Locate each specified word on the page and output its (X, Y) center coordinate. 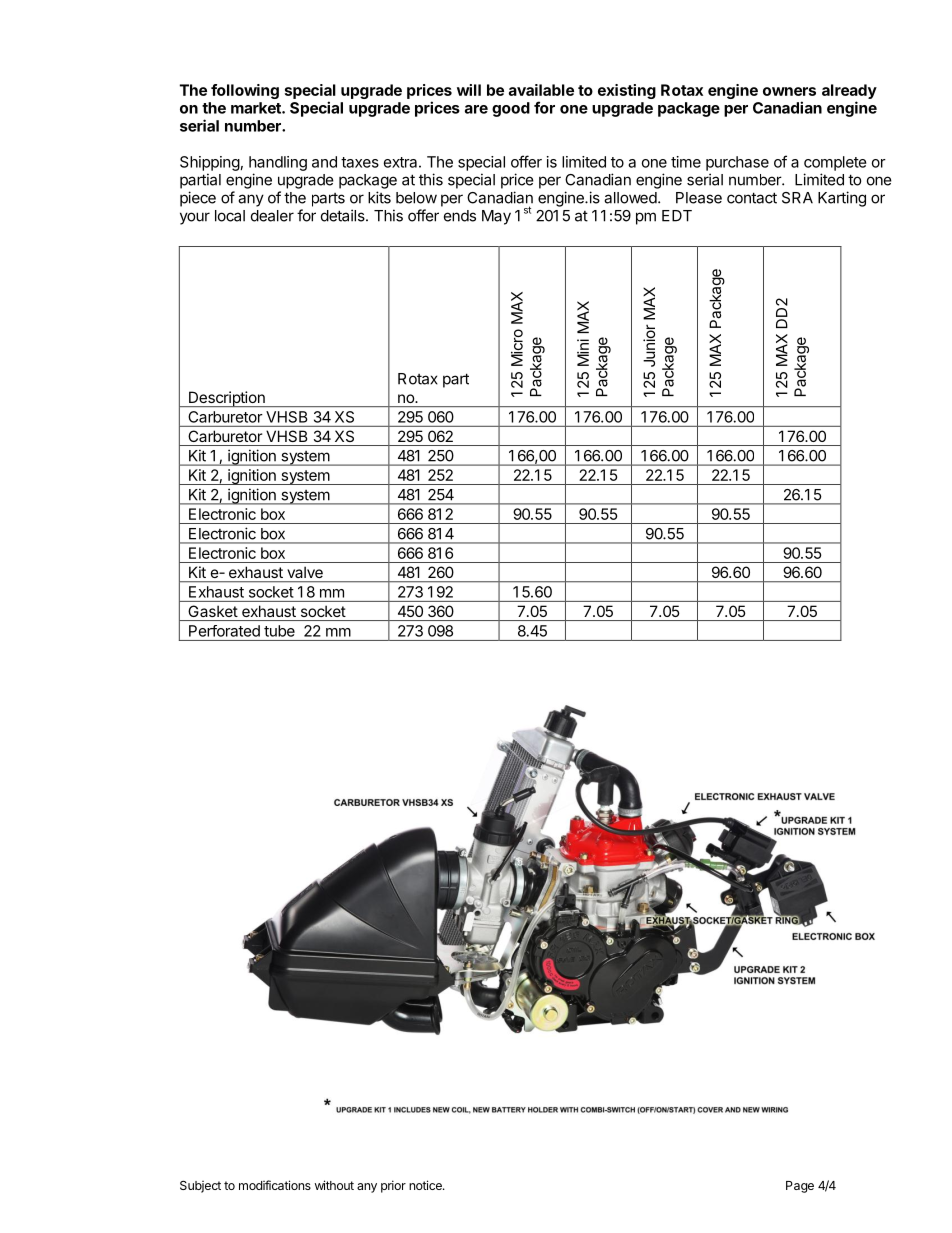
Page (800, 1187)
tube (279, 631)
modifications (275, 1185)
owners (789, 91)
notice (426, 1185)
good (511, 109)
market (257, 108)
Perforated (224, 631)
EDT (677, 216)
